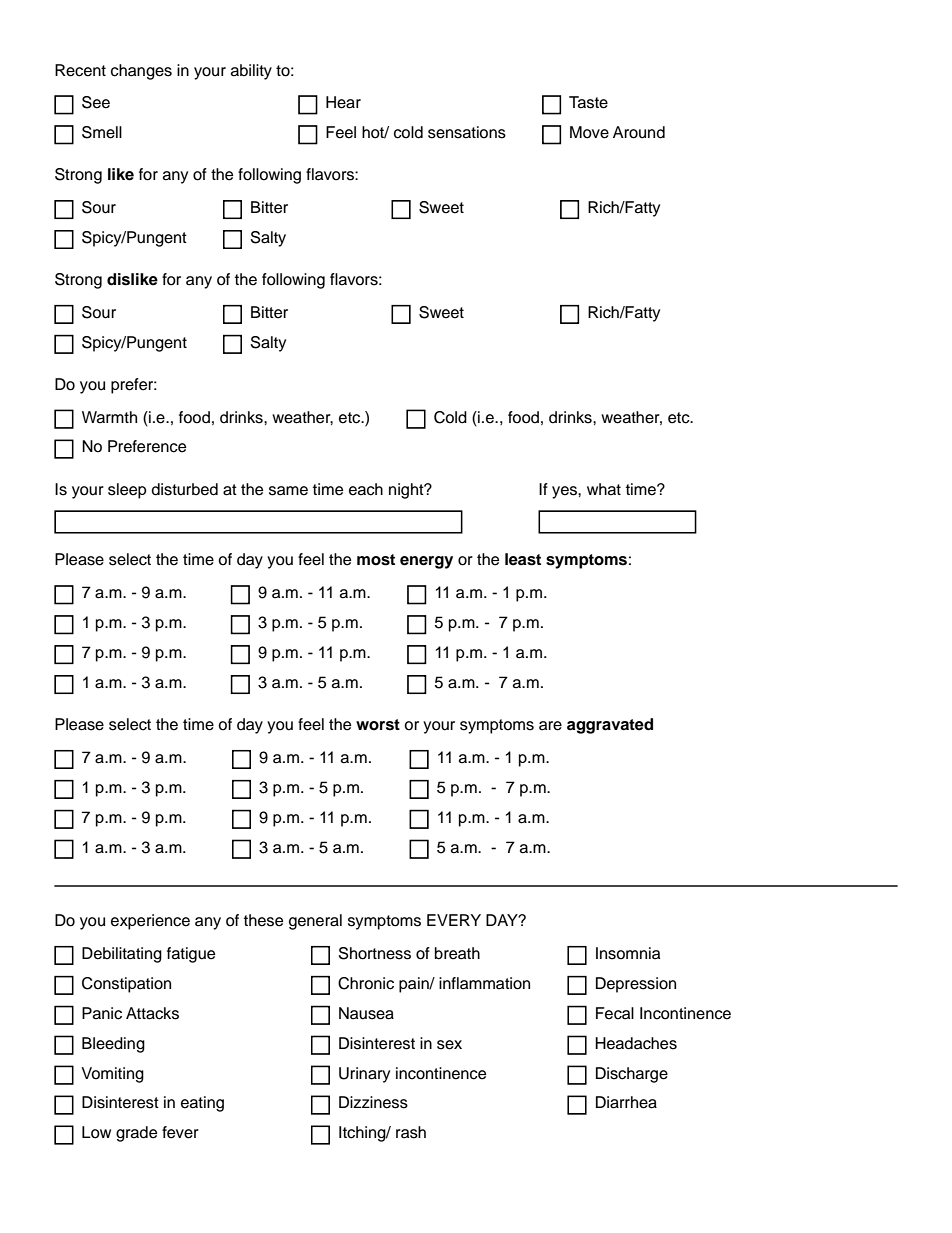 The image size is (952, 1233). Describe the element at coordinates (343, 102) in the screenshot. I see `Hear` at that location.
